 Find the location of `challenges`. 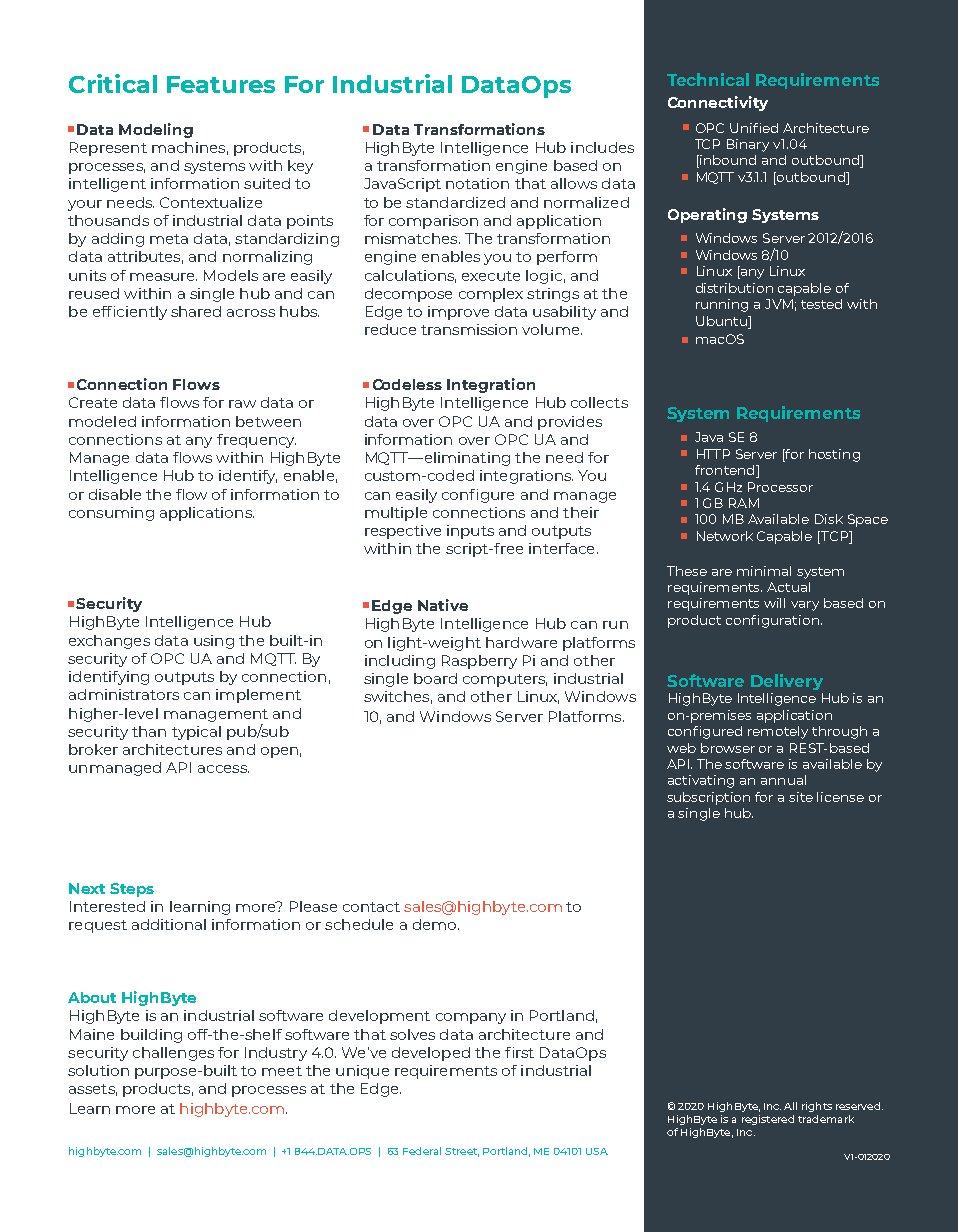

challenges is located at coordinates (173, 1054).
